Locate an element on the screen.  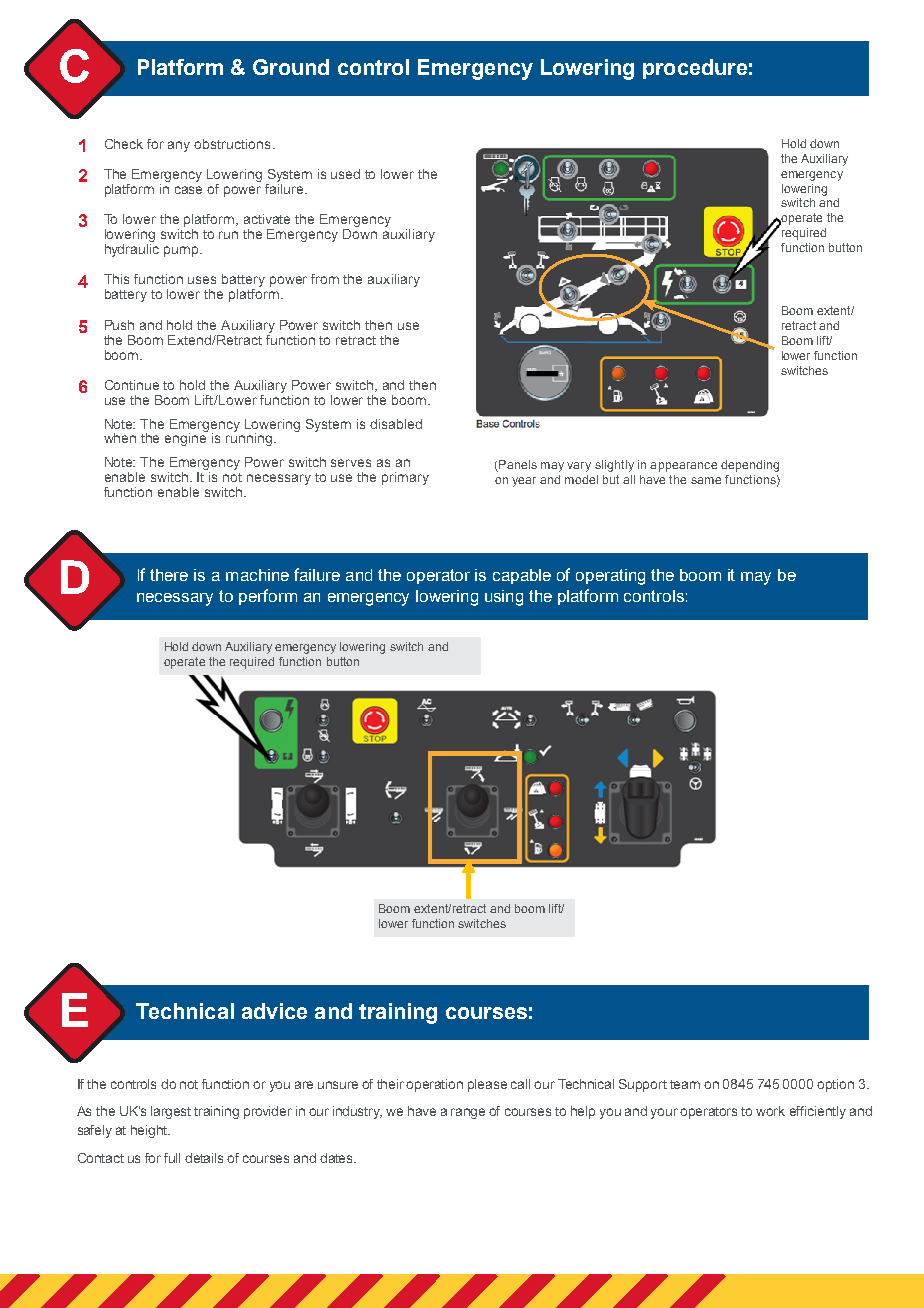
using is located at coordinates (504, 598).
